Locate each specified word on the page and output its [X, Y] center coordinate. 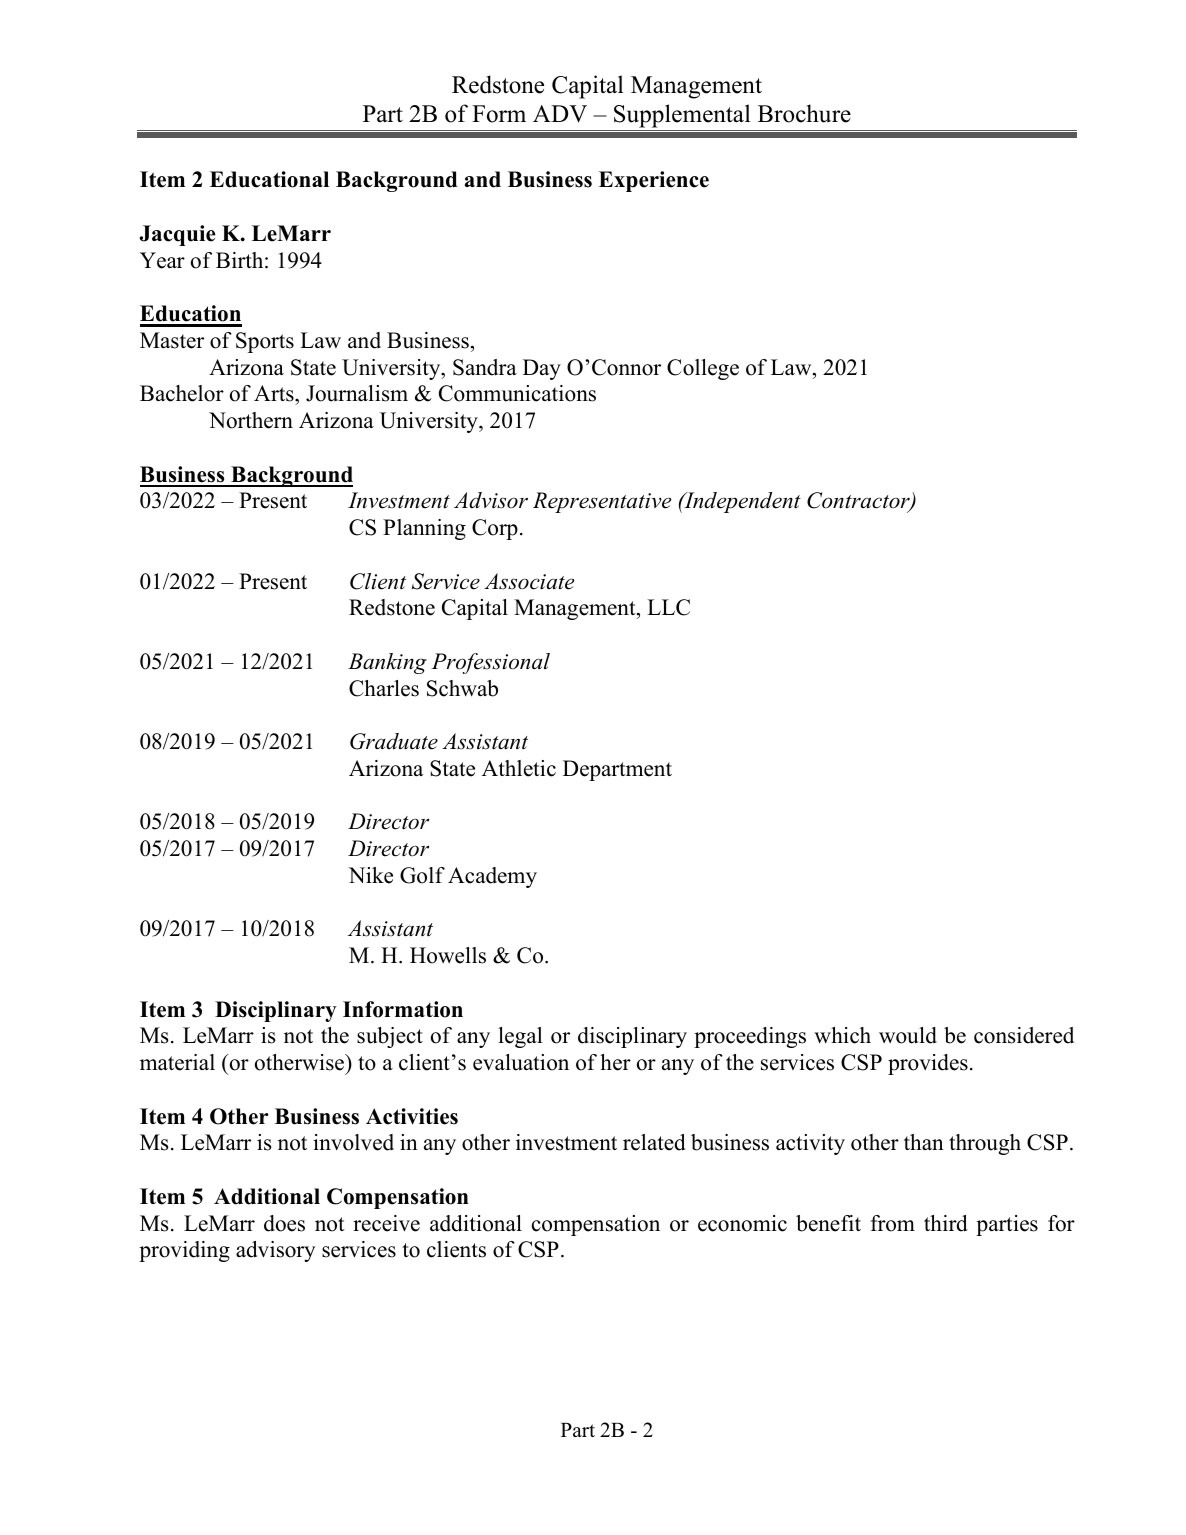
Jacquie [178, 235]
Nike [370, 875]
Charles [384, 688]
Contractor [859, 502]
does [284, 1223]
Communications [517, 393]
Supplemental [682, 116]
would [908, 1035]
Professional [490, 663]
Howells [448, 955]
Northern [251, 420]
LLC [668, 607]
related [654, 1142]
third [945, 1223]
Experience [654, 181]
